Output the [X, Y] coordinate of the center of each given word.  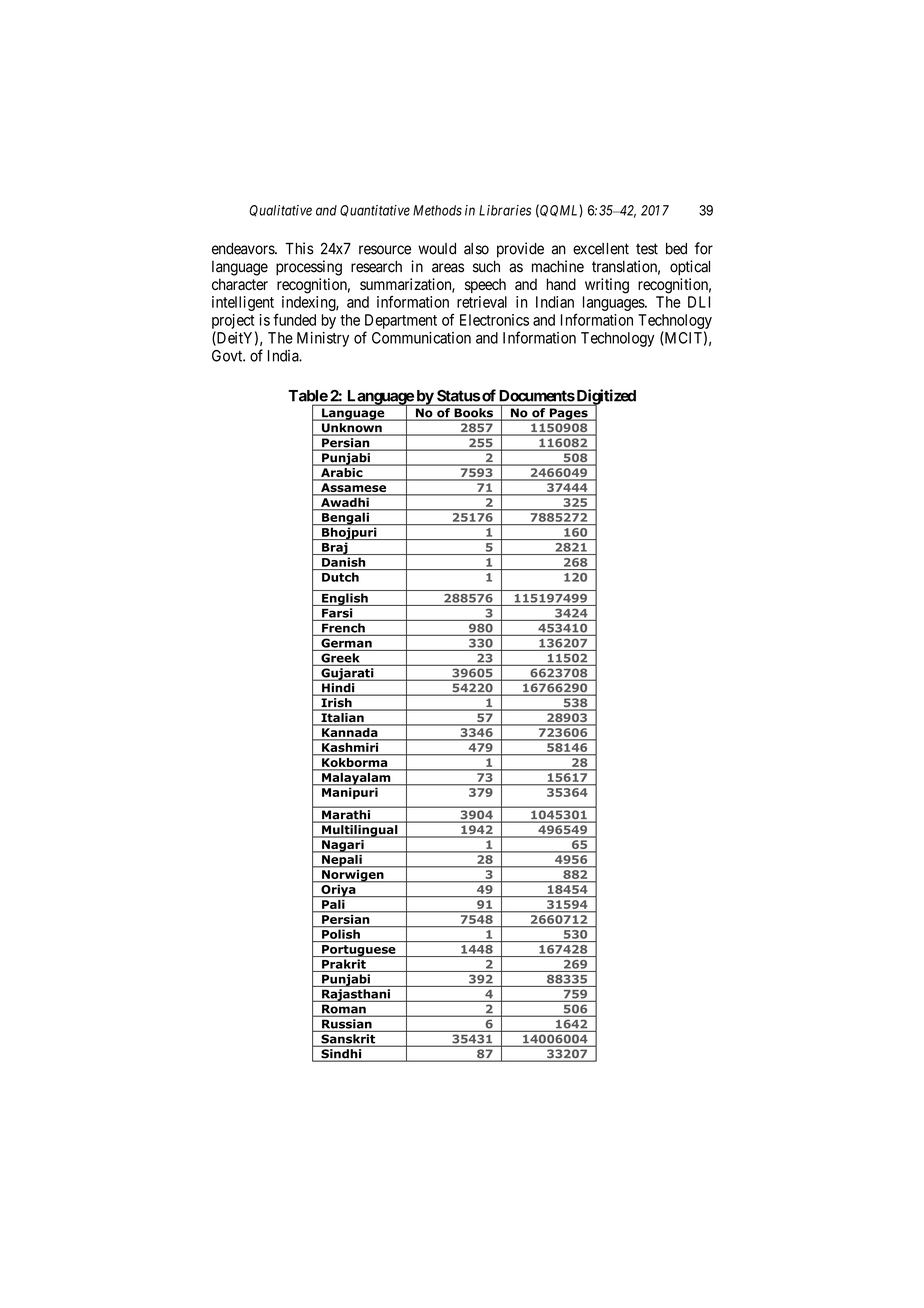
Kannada [350, 732]
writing [607, 286]
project [233, 321]
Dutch [340, 577]
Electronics [494, 320]
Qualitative [280, 211]
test [647, 249]
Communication [421, 338]
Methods [437, 210]
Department [401, 321]
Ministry [323, 339]
